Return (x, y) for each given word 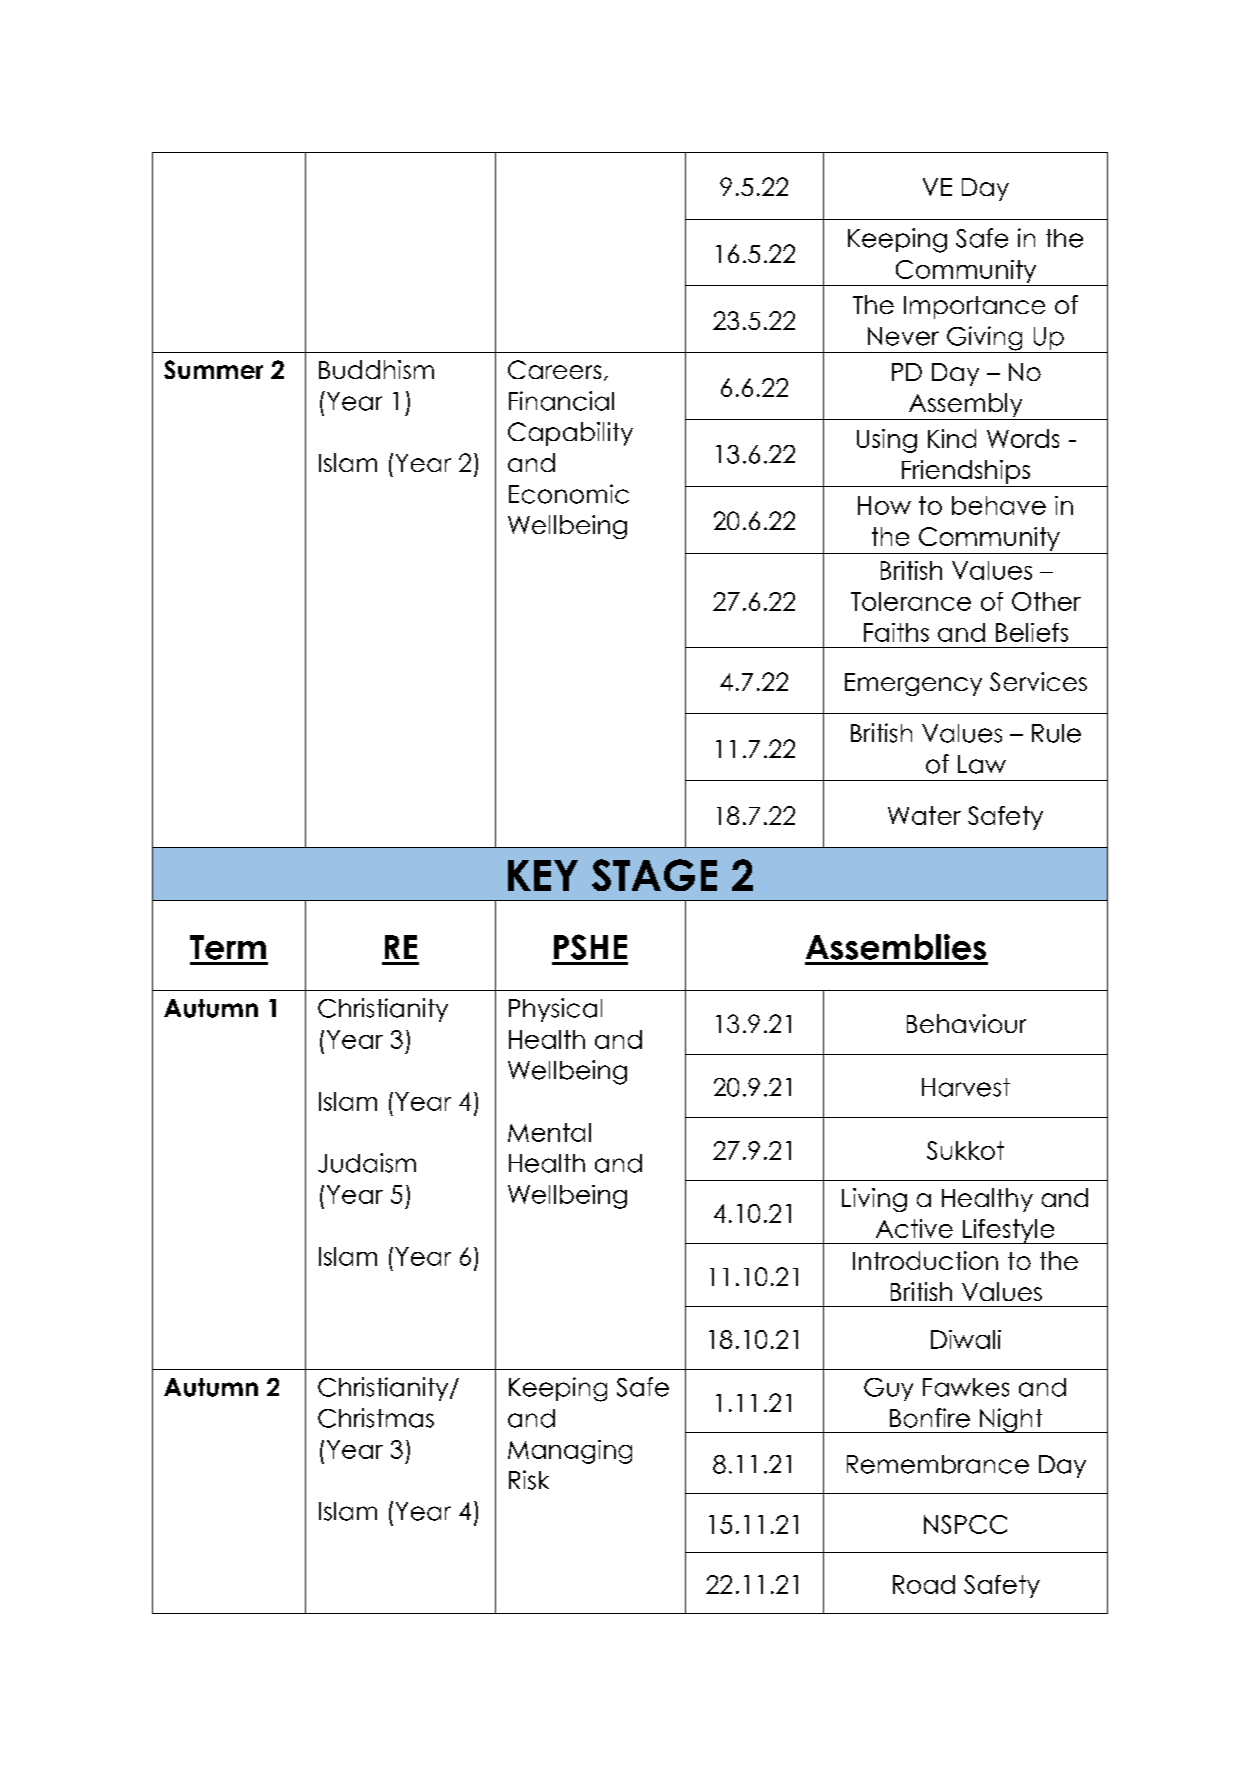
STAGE (654, 875)
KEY (543, 875)
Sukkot (965, 1150)
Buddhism (376, 369)
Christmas (376, 1418)
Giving (985, 339)
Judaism (367, 1163)
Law (982, 764)
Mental (549, 1132)
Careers (554, 369)
